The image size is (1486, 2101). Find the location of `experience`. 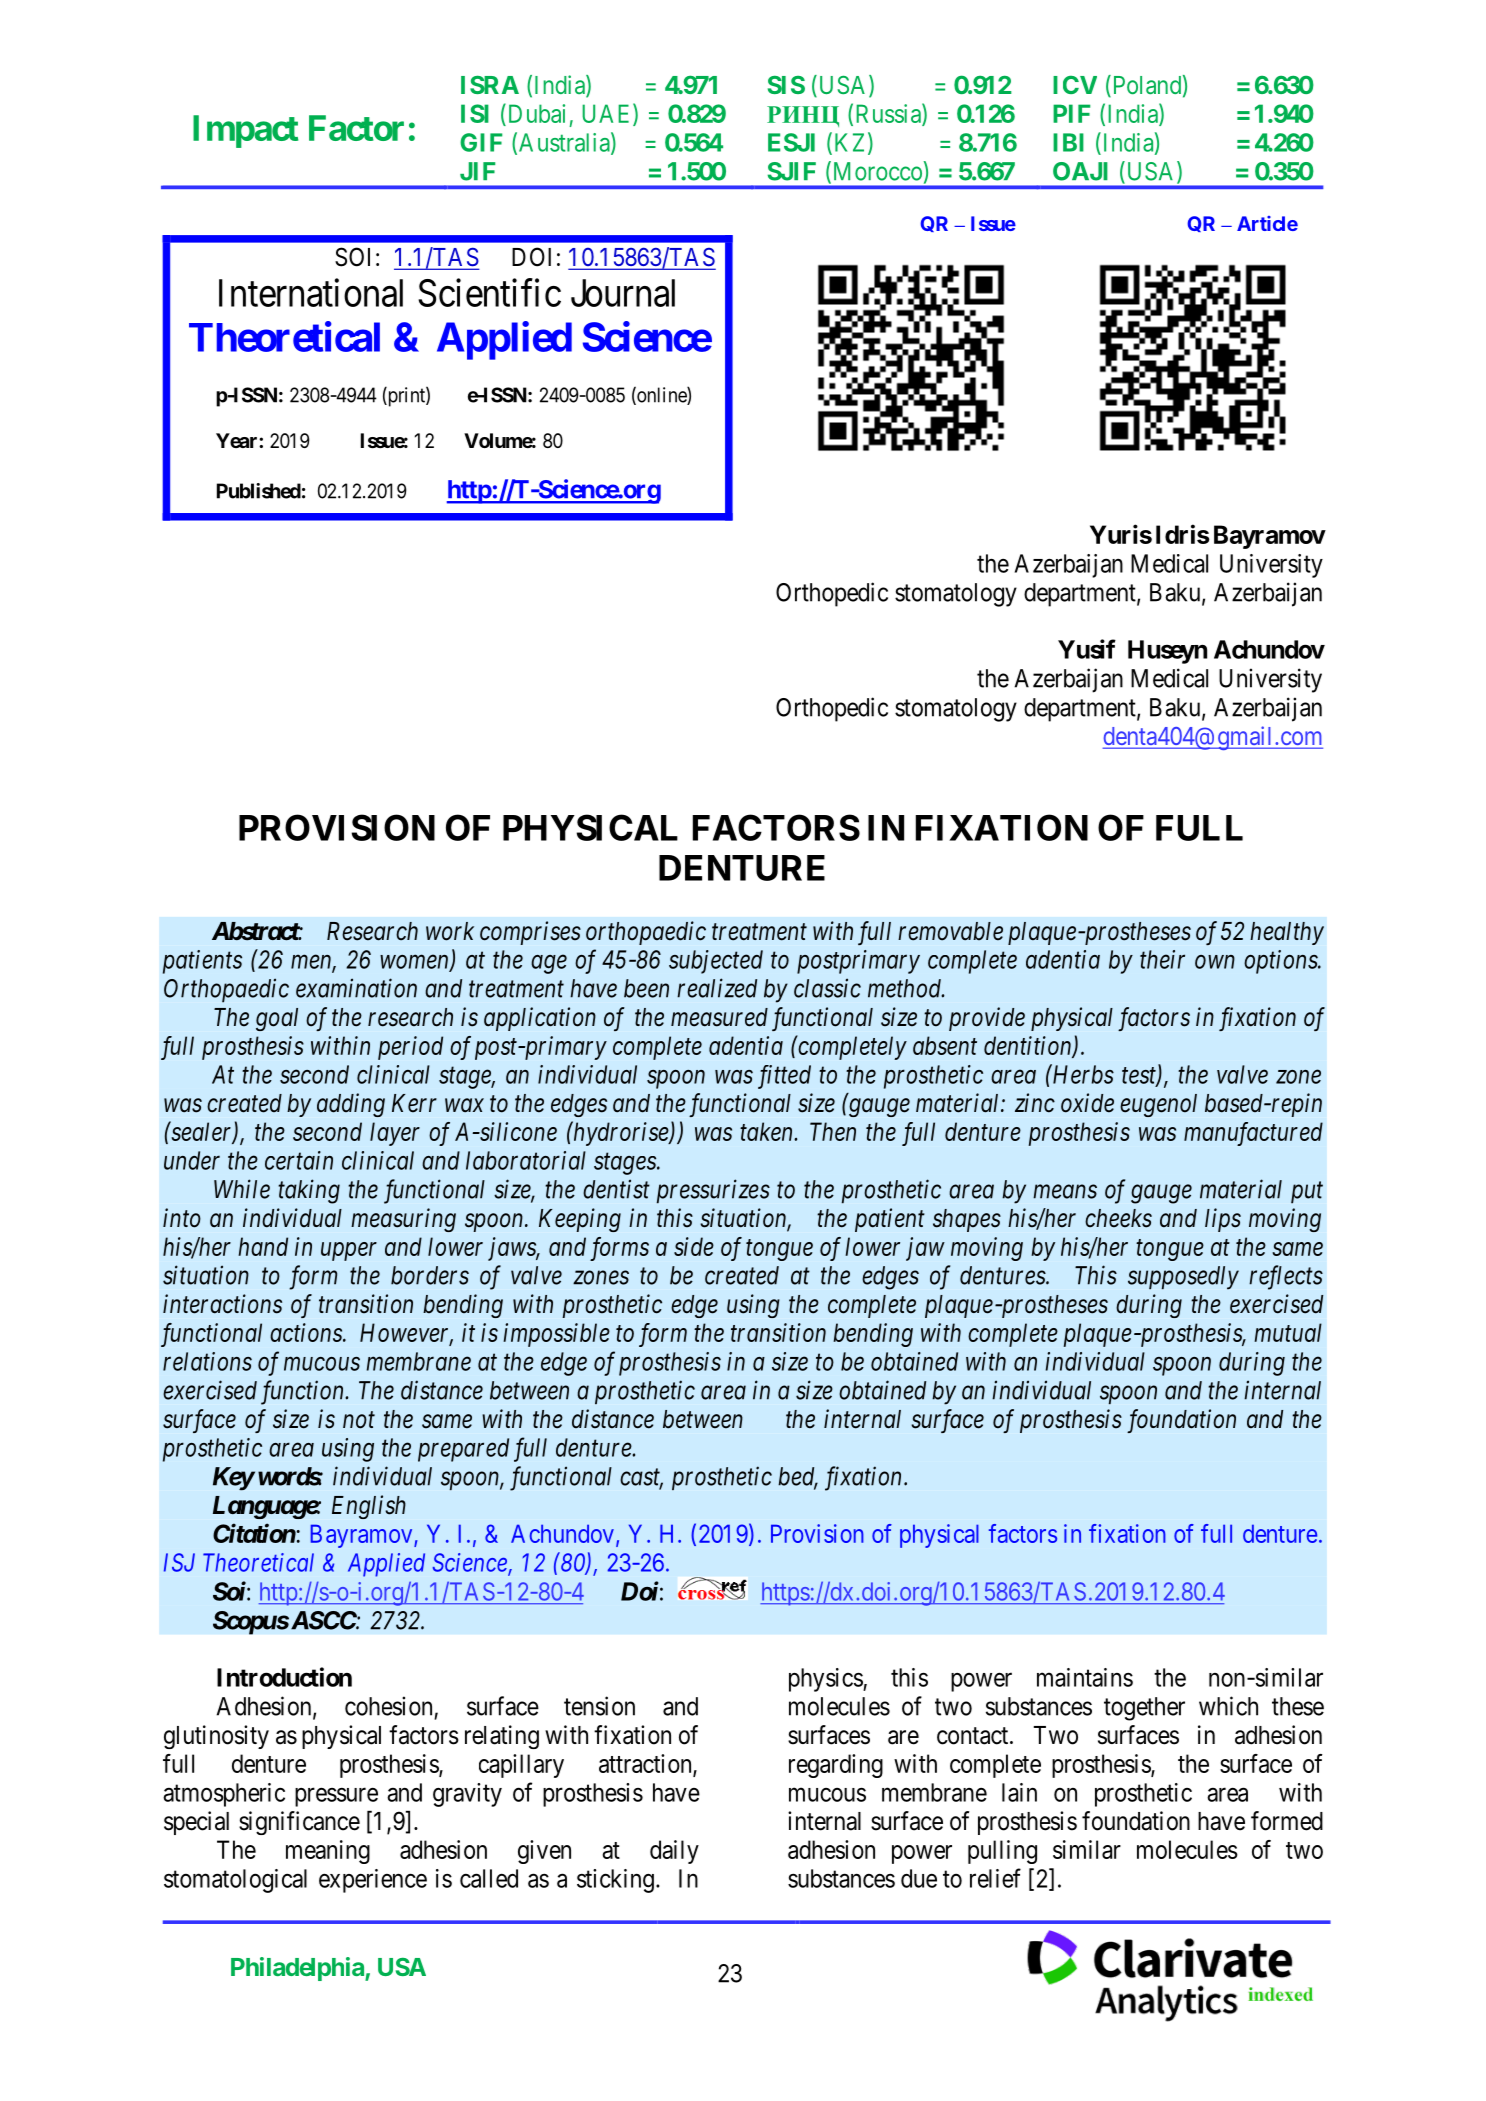

experience is located at coordinates (373, 1881).
